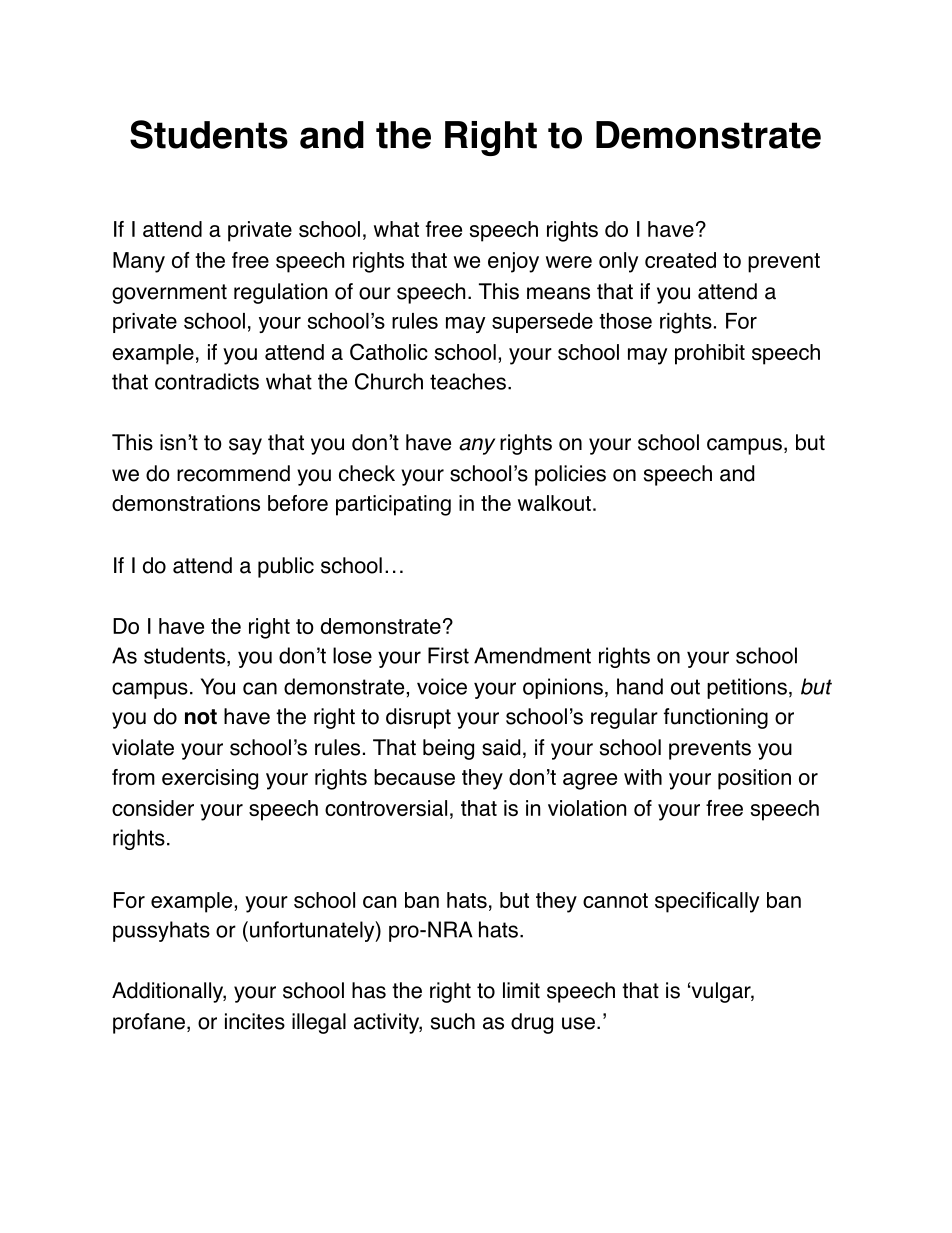 This image has width=952, height=1233. What do you see at coordinates (513, 262) in the image?
I see `enjoy` at bounding box center [513, 262].
